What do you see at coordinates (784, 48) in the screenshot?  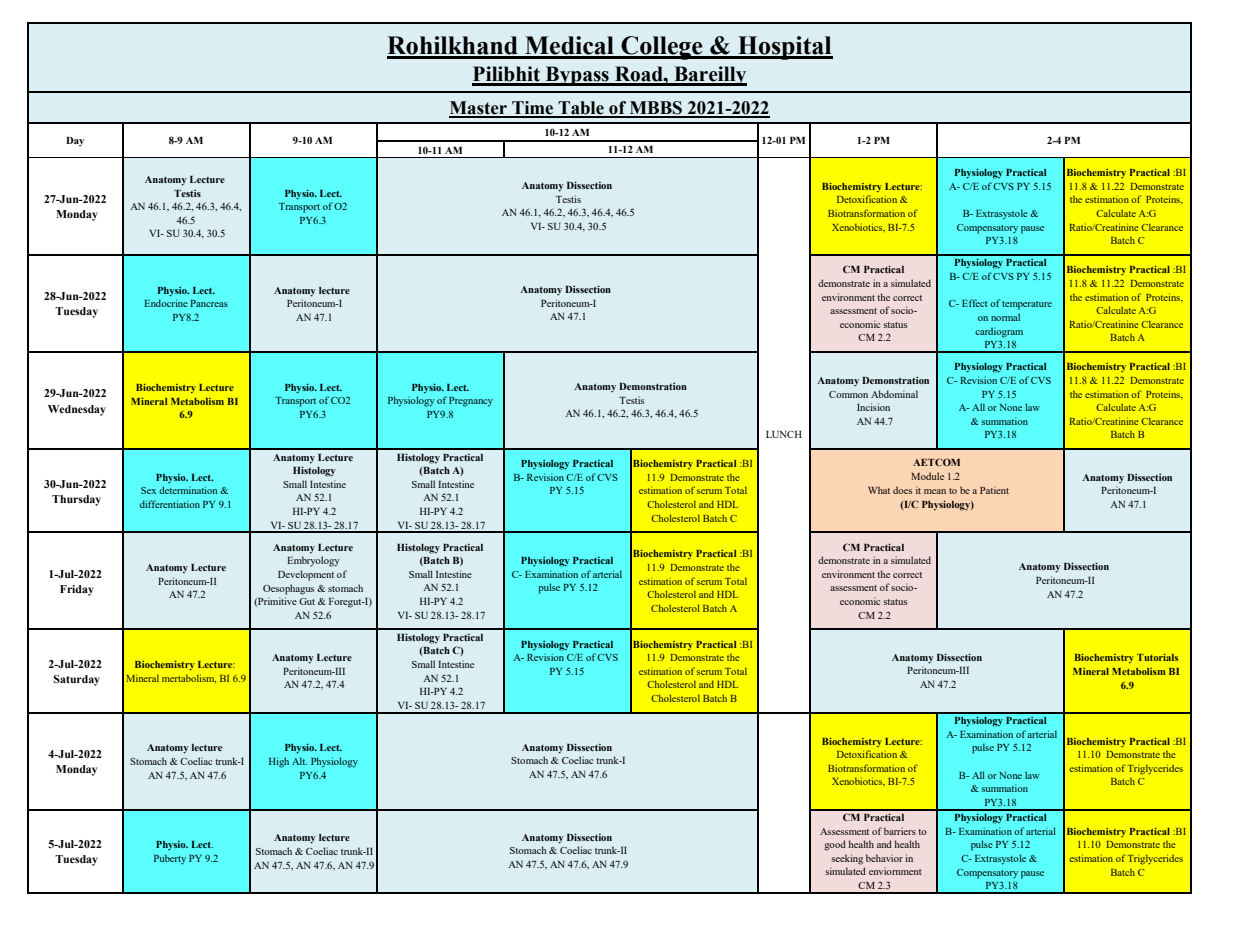 I see `Hospital` at bounding box center [784, 48].
